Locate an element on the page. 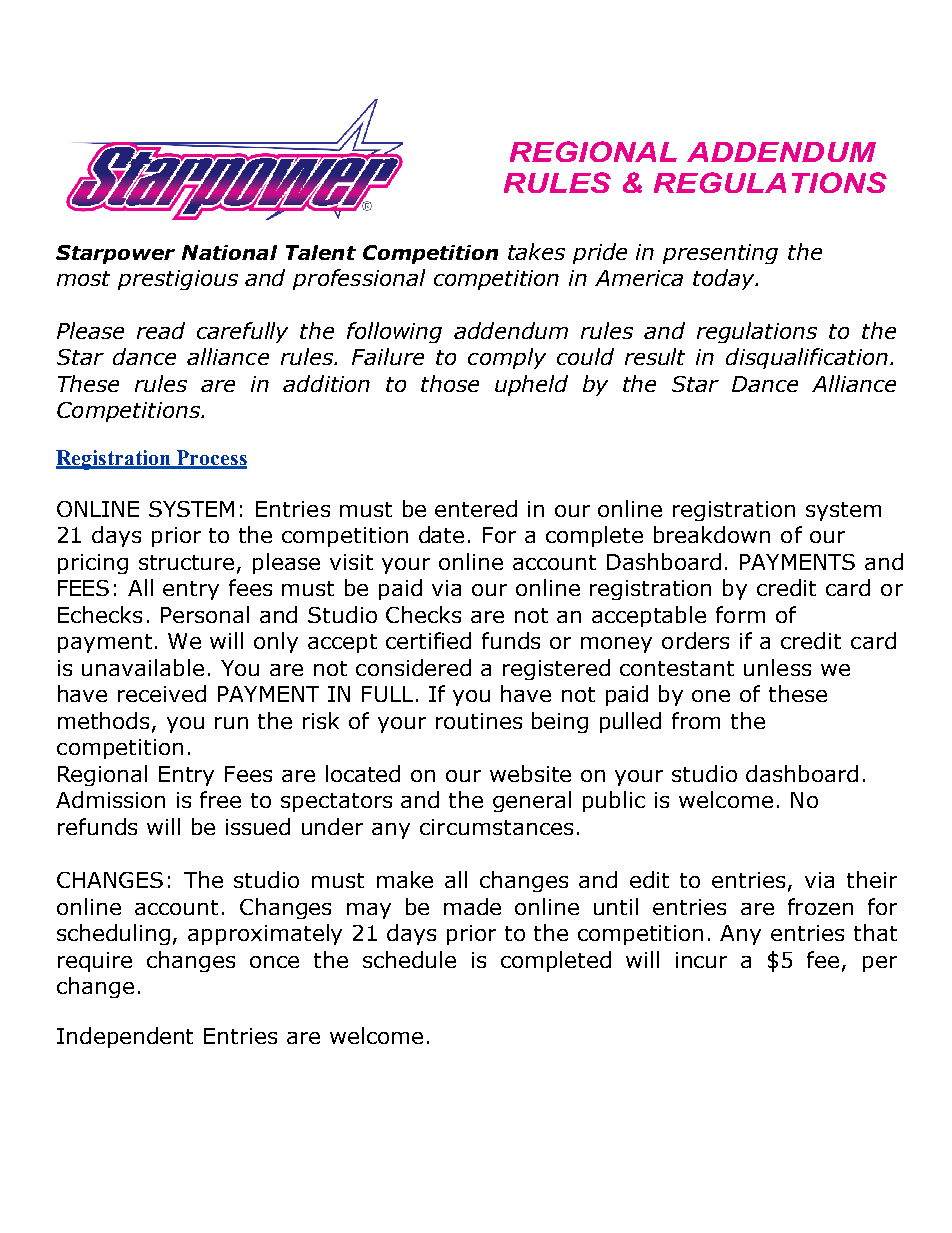 The image size is (952, 1233). website is located at coordinates (530, 773).
